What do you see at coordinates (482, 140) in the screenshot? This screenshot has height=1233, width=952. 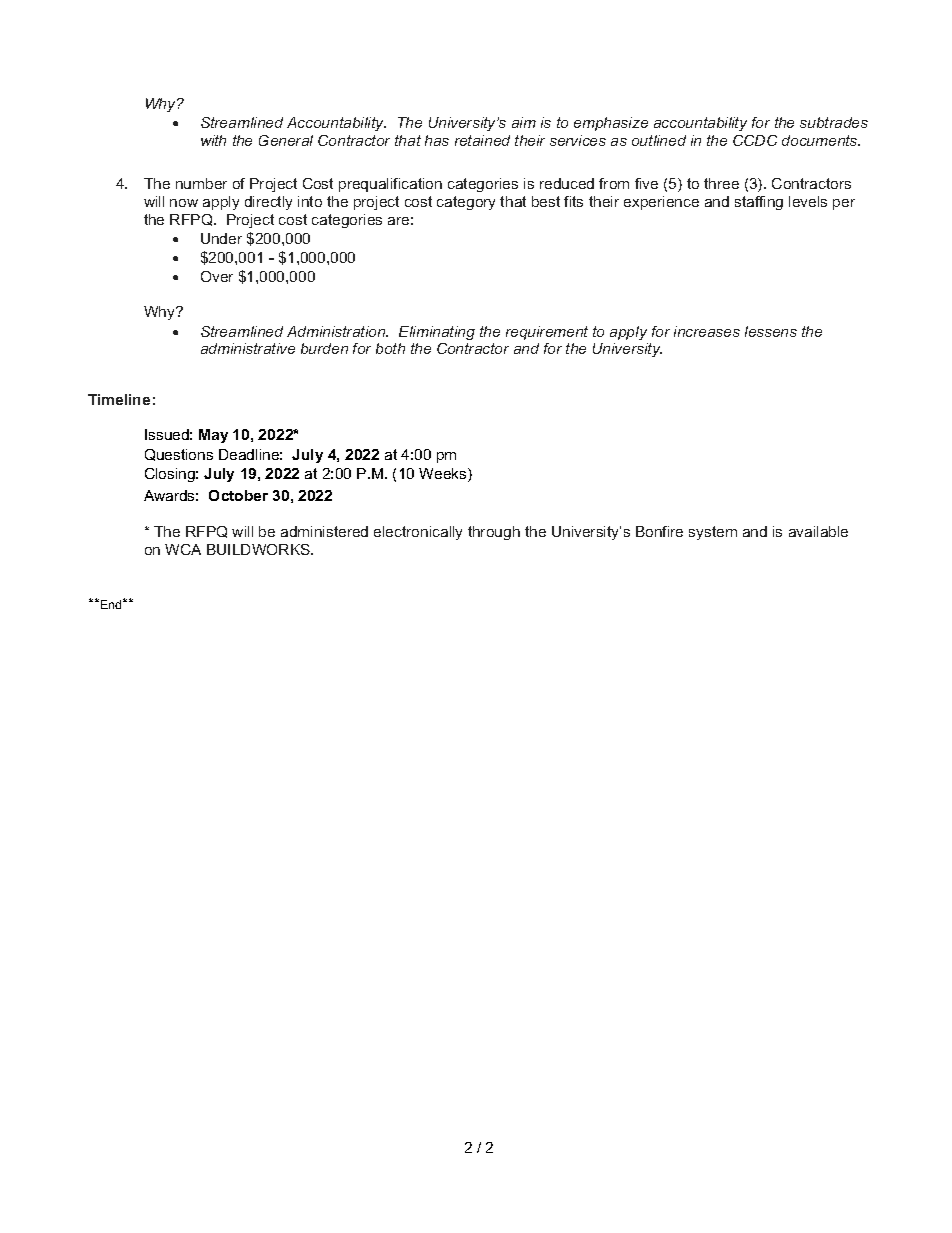 I see `retained` at bounding box center [482, 140].
